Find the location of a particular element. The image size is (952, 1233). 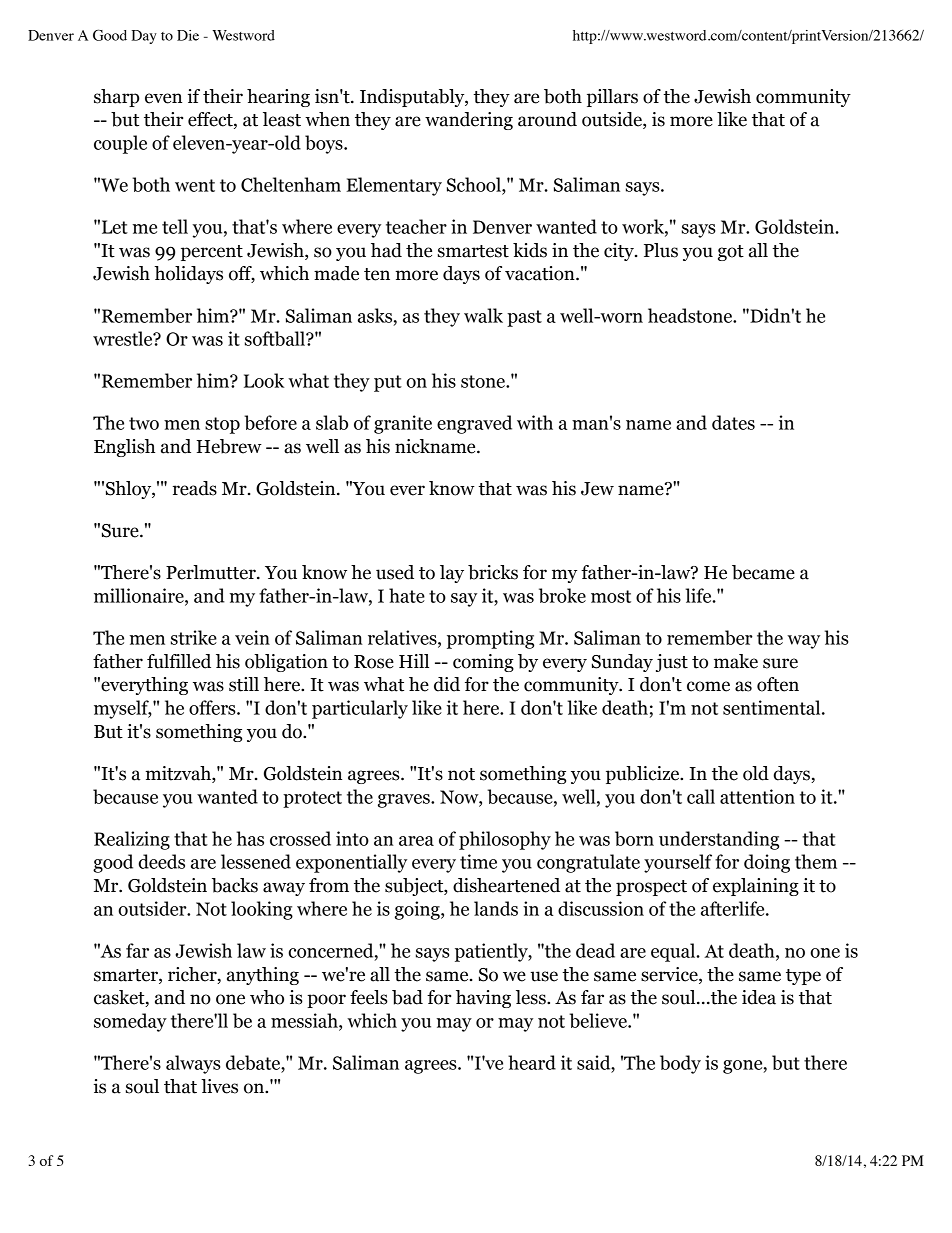

always is located at coordinates (193, 1064).
